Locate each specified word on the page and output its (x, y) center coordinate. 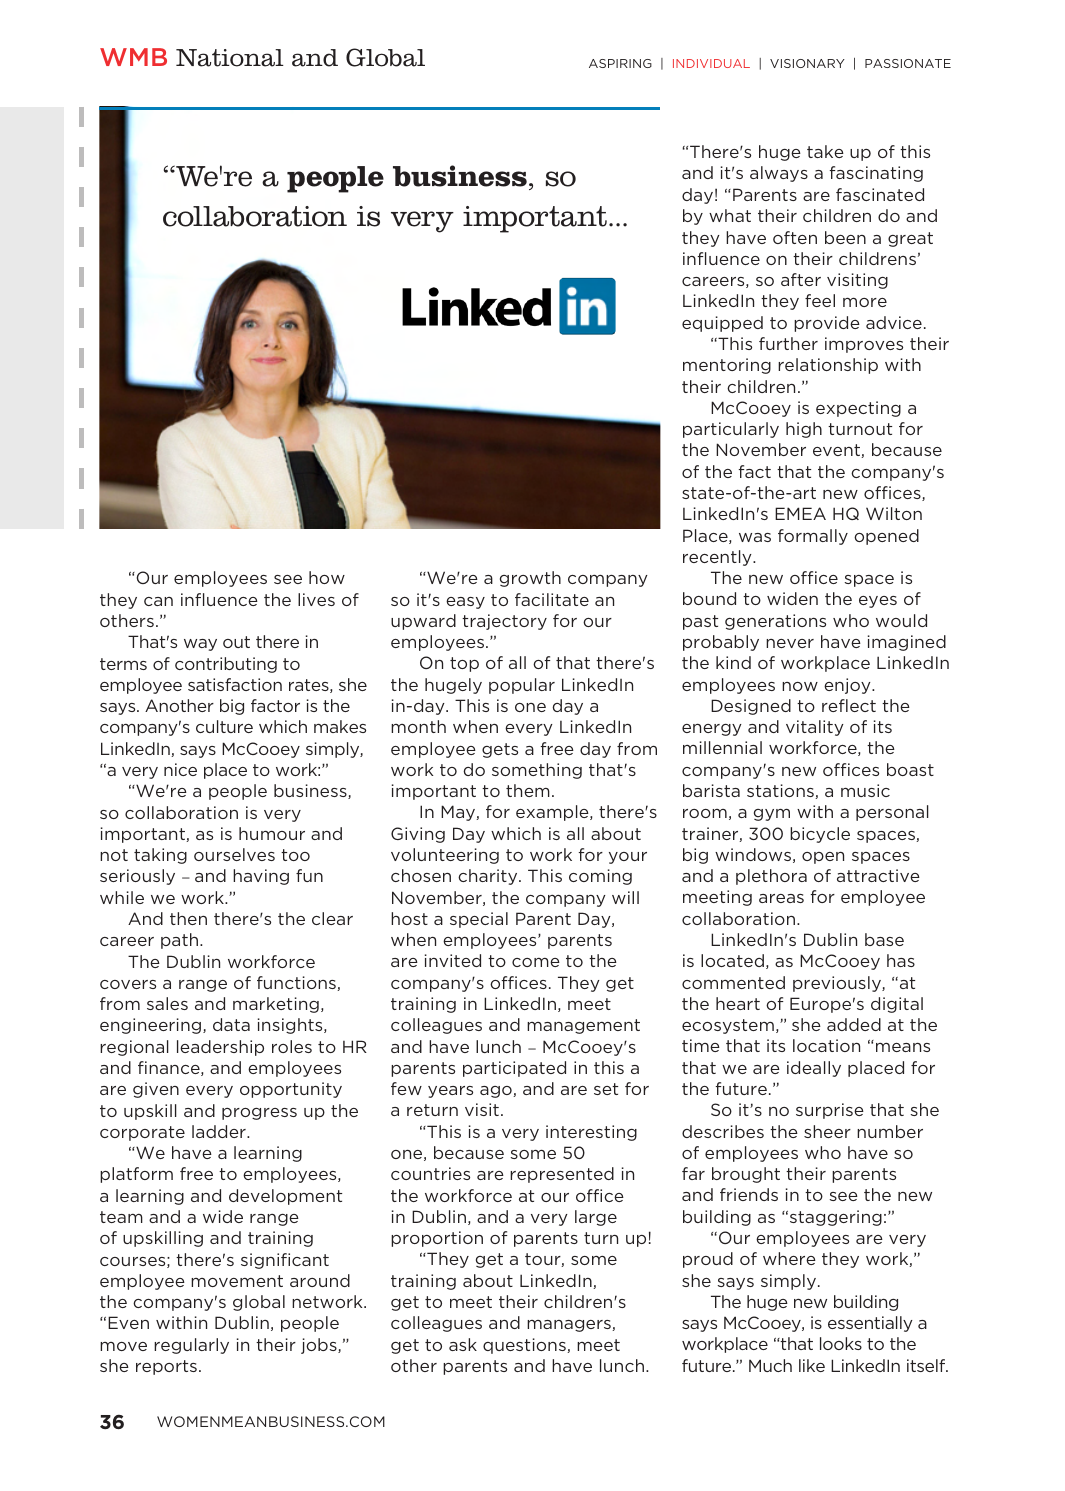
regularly (191, 1346)
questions (525, 1346)
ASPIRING (620, 63)
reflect (849, 705)
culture (224, 726)
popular (522, 686)
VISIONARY (807, 63)
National (230, 58)
